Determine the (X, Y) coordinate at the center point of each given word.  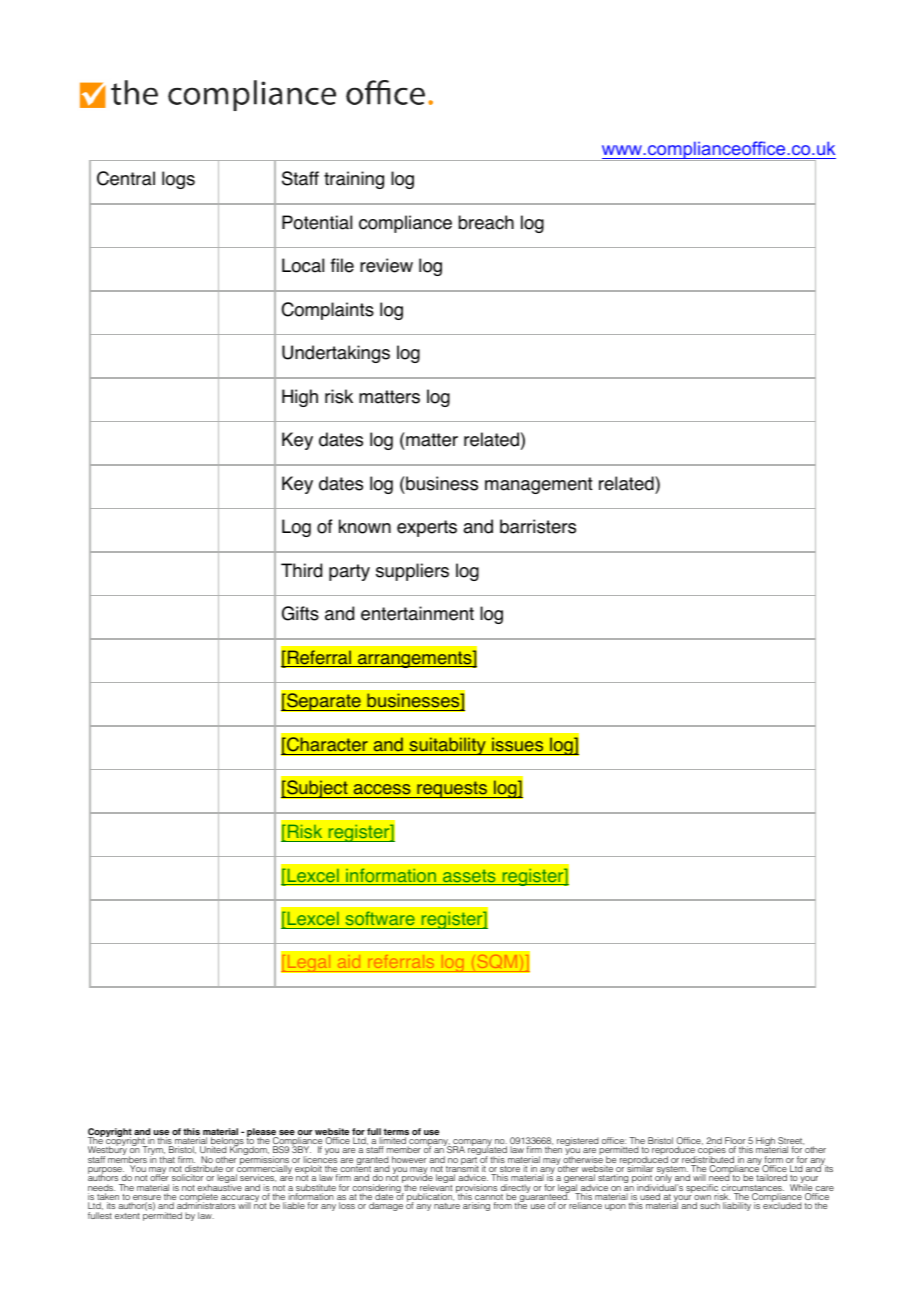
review (386, 265)
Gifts (300, 613)
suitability (447, 746)
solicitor (188, 1177)
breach (486, 222)
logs (178, 180)
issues (517, 744)
